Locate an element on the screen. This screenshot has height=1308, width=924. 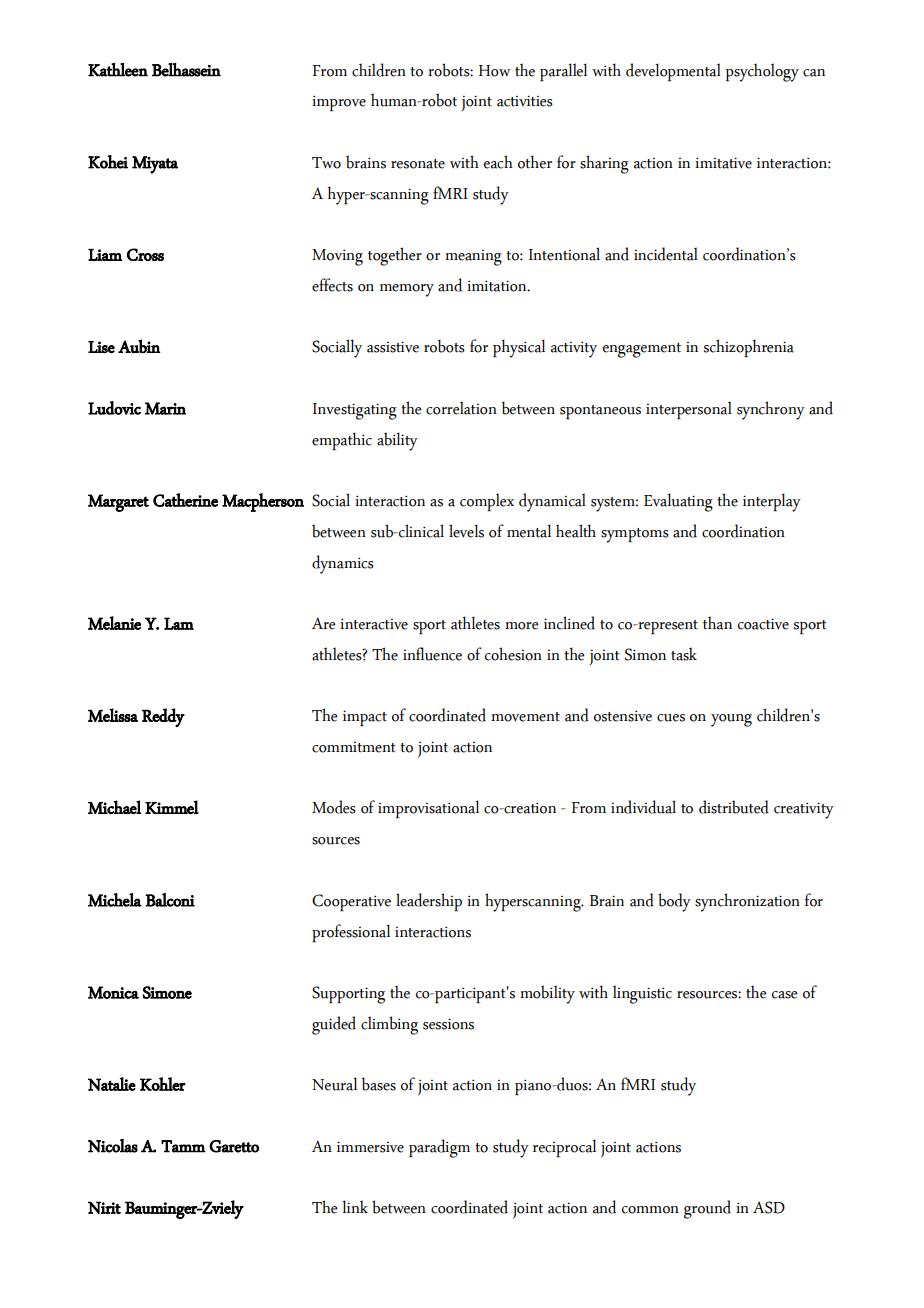
paradigm is located at coordinates (439, 1148).
